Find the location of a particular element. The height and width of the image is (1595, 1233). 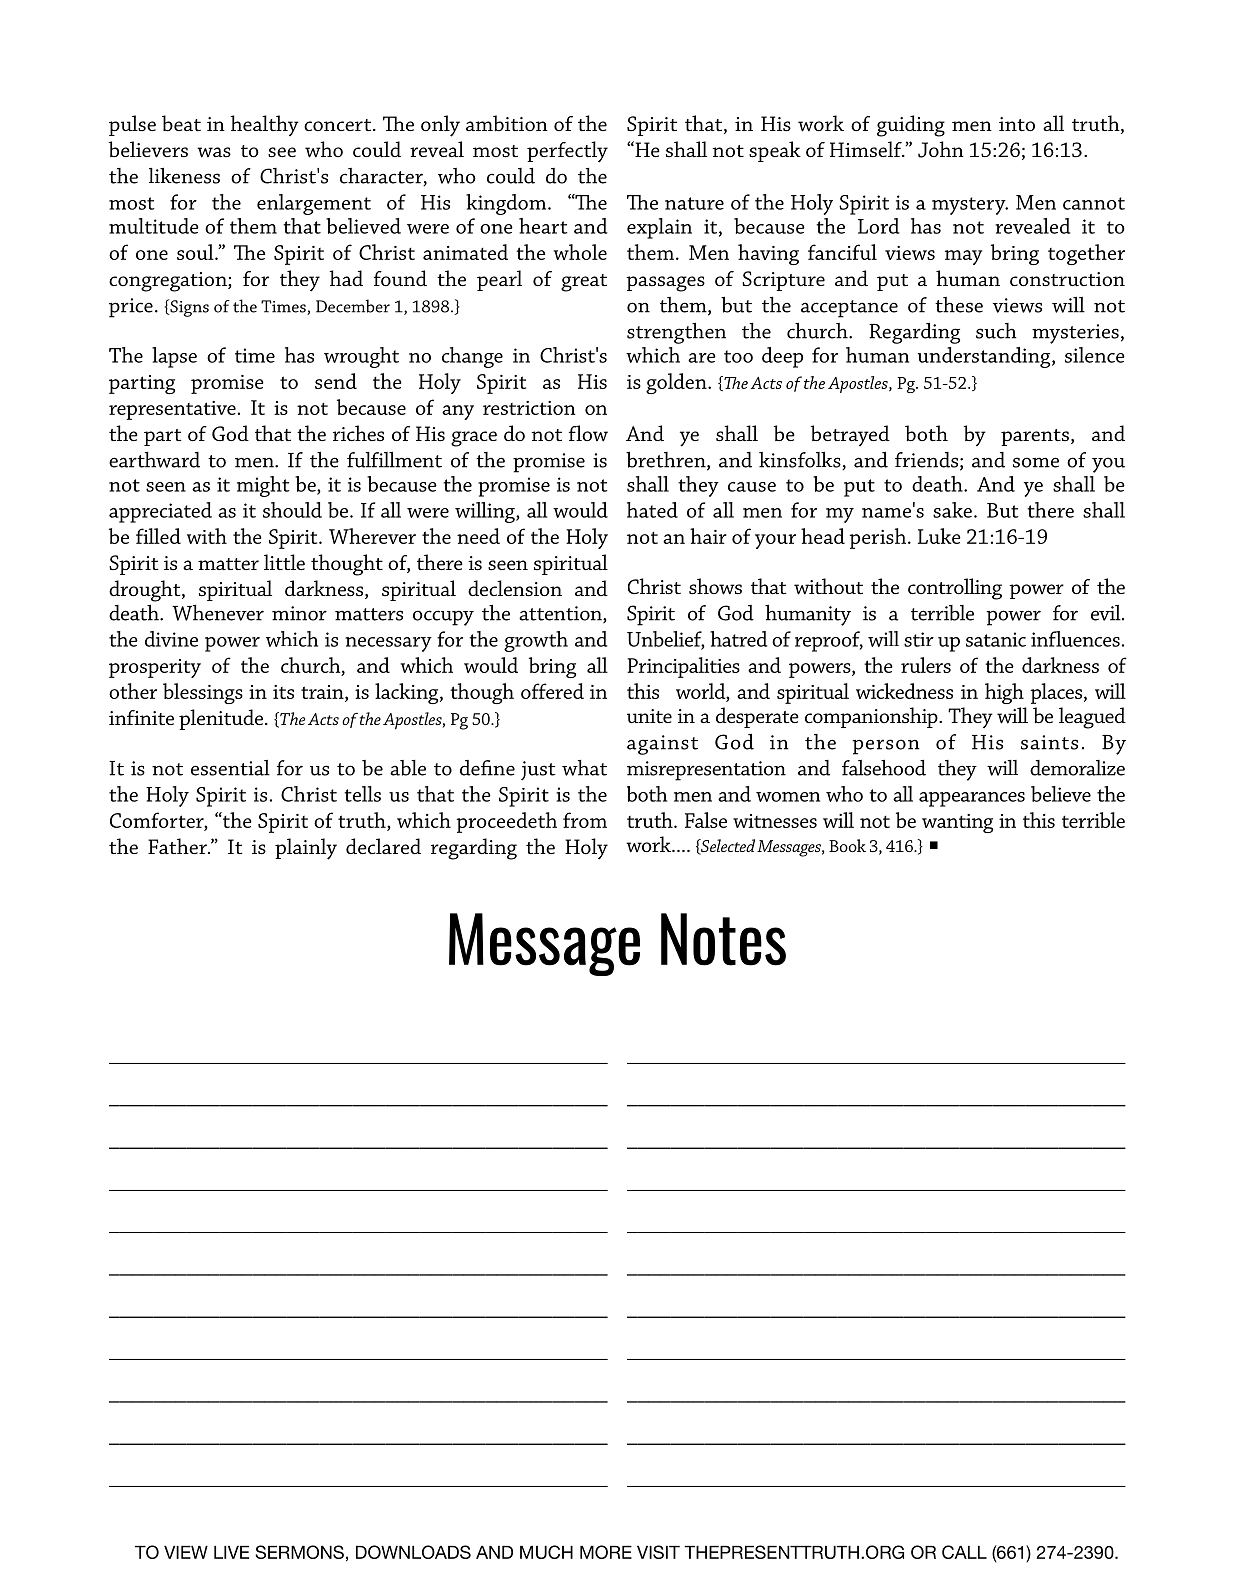

LIVE is located at coordinates (231, 1552).
